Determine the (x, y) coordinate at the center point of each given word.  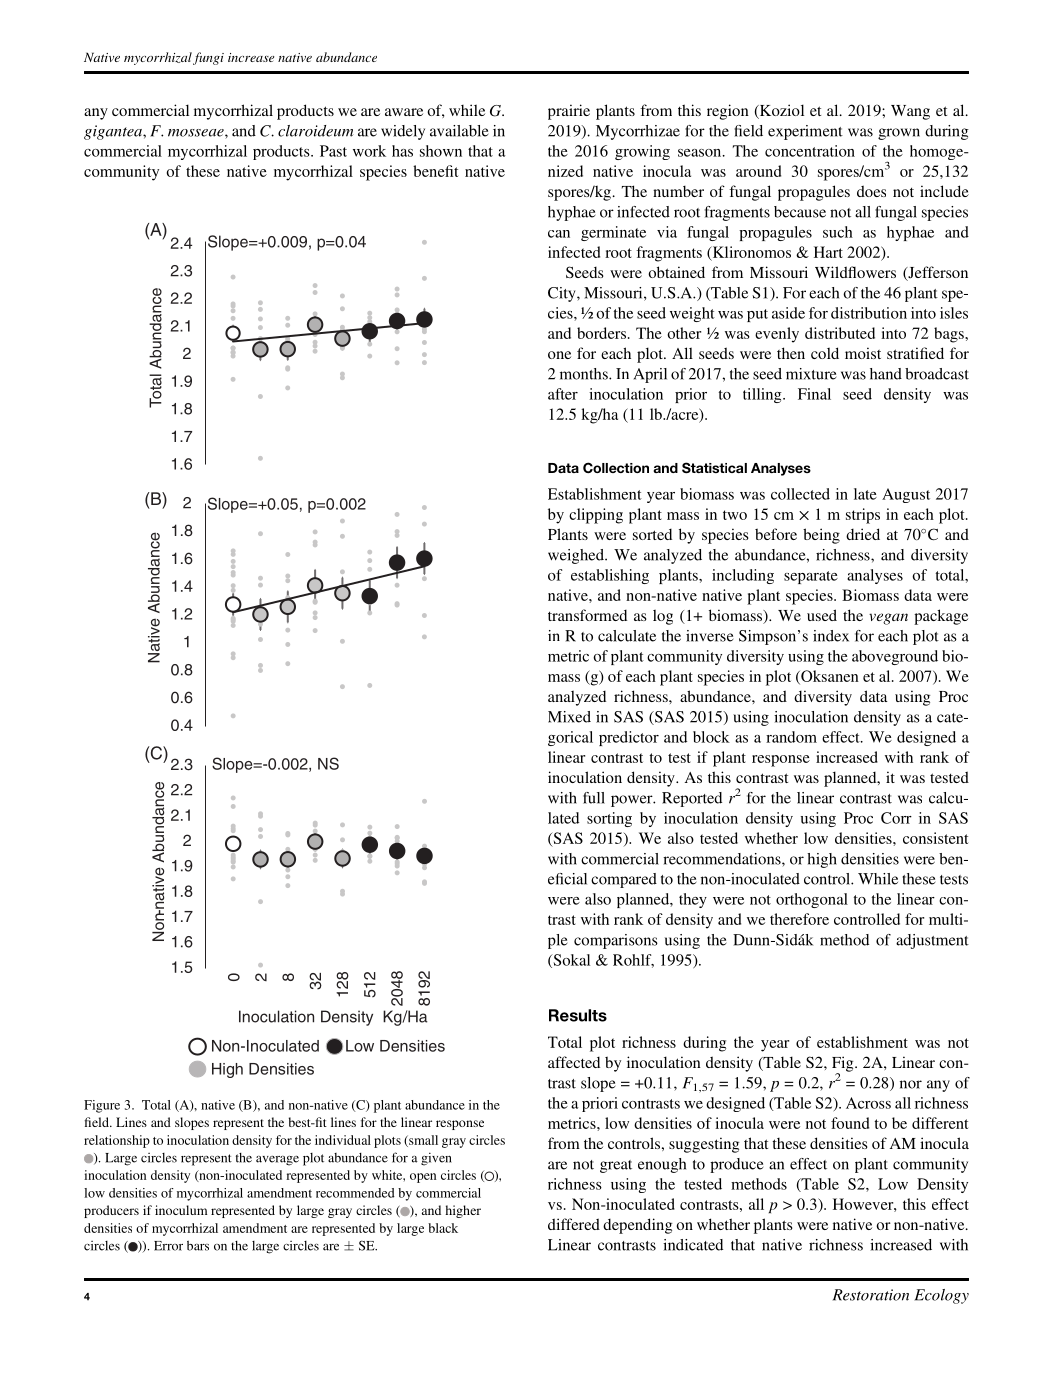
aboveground (895, 657)
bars (198, 1245)
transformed (587, 615)
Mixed (569, 717)
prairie (569, 112)
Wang (910, 112)
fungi (208, 58)
